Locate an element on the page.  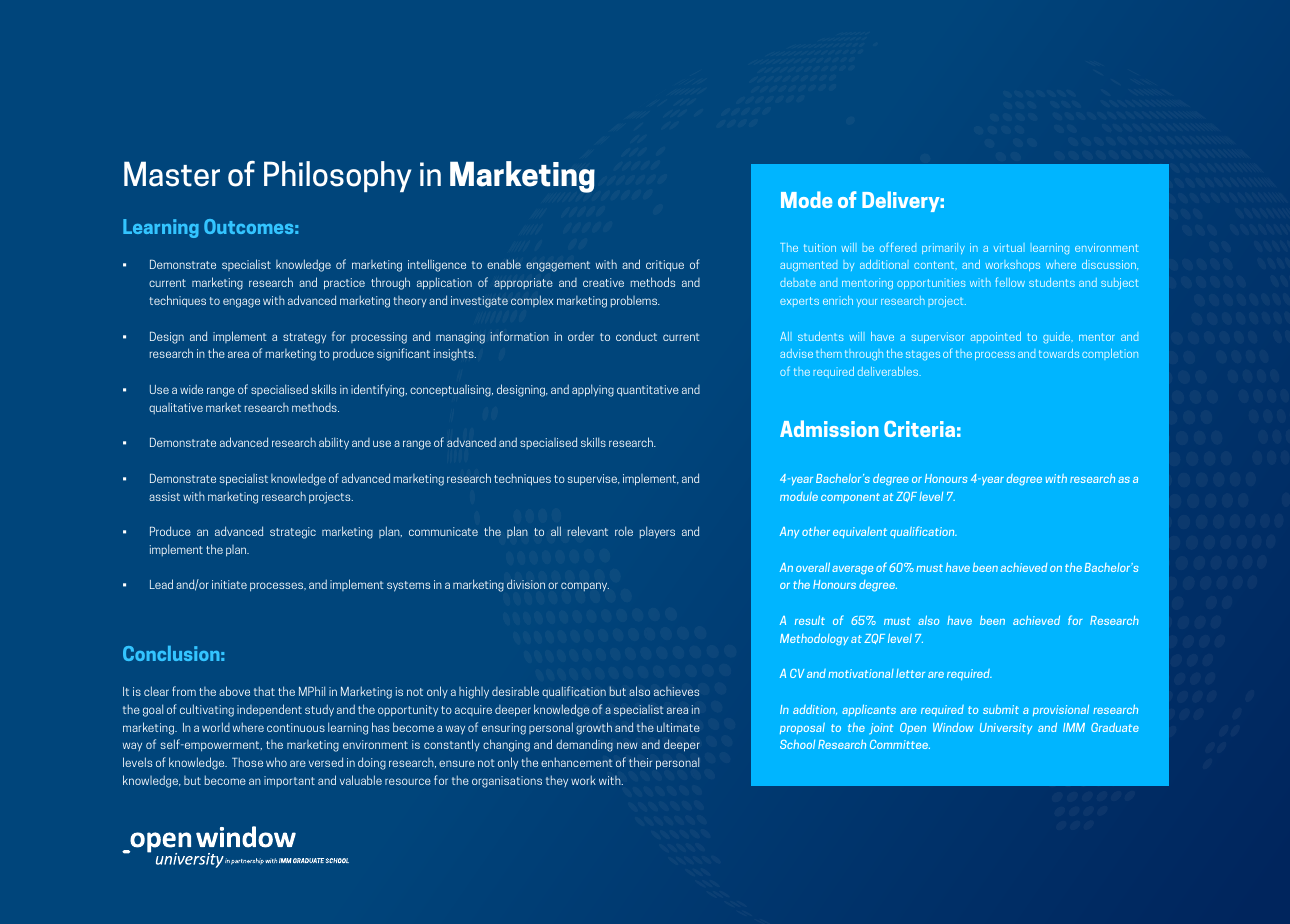
assist is located at coordinates (164, 496).
